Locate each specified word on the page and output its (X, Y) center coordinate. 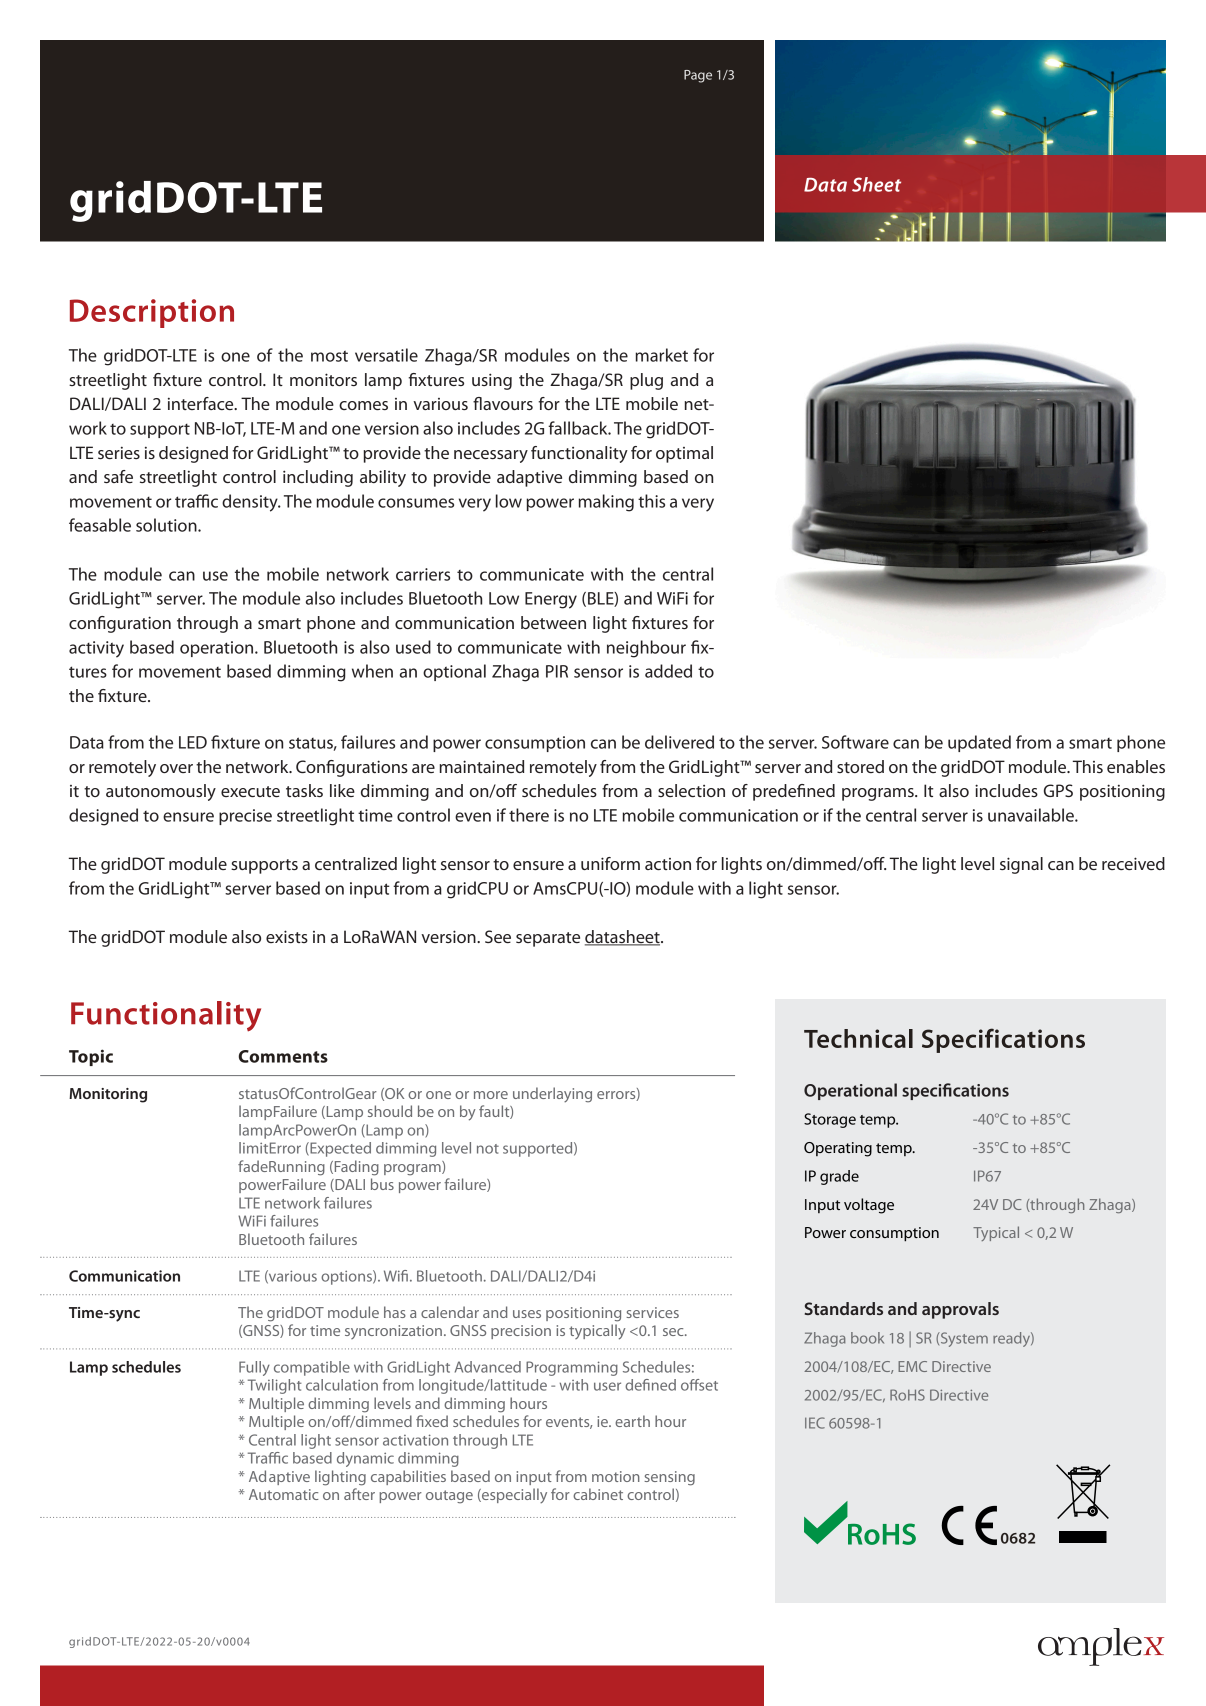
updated (979, 743)
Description (152, 313)
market (661, 355)
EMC (912, 1366)
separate (548, 939)
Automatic (283, 1494)
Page (698, 76)
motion (616, 1476)
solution (167, 525)
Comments (283, 1056)
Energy (551, 600)
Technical (858, 1038)
